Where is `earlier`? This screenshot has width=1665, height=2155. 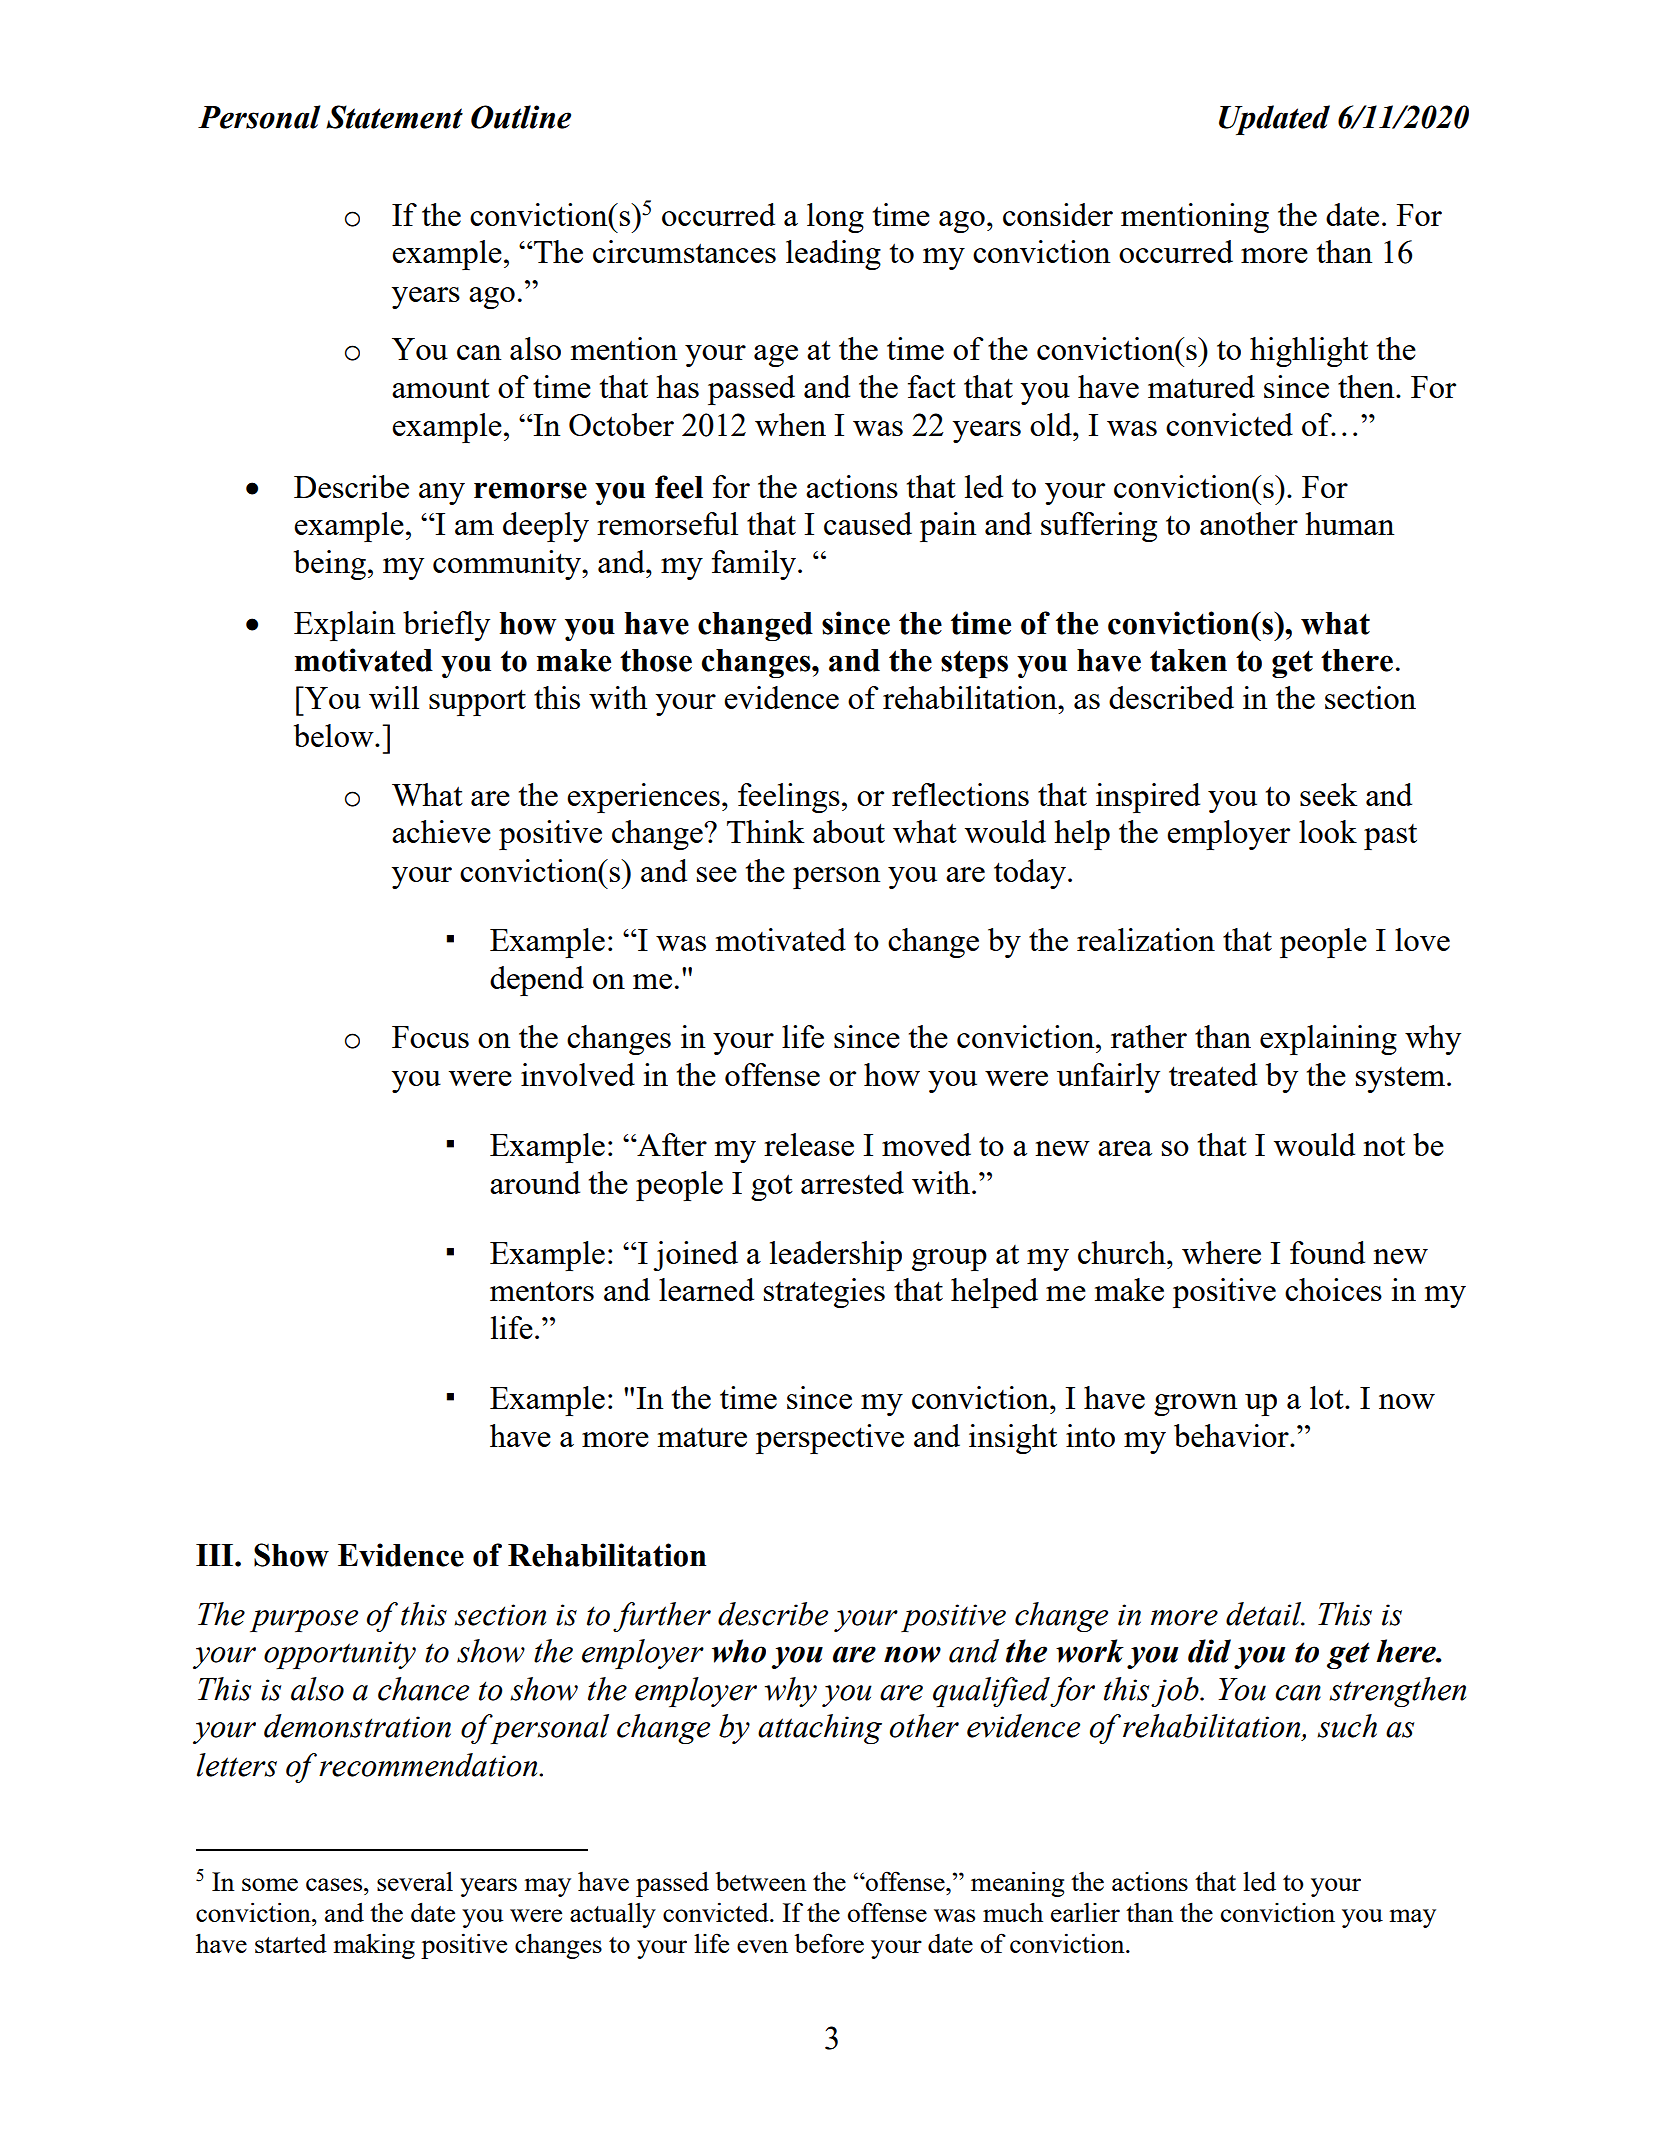
earlier is located at coordinates (1085, 1912).
